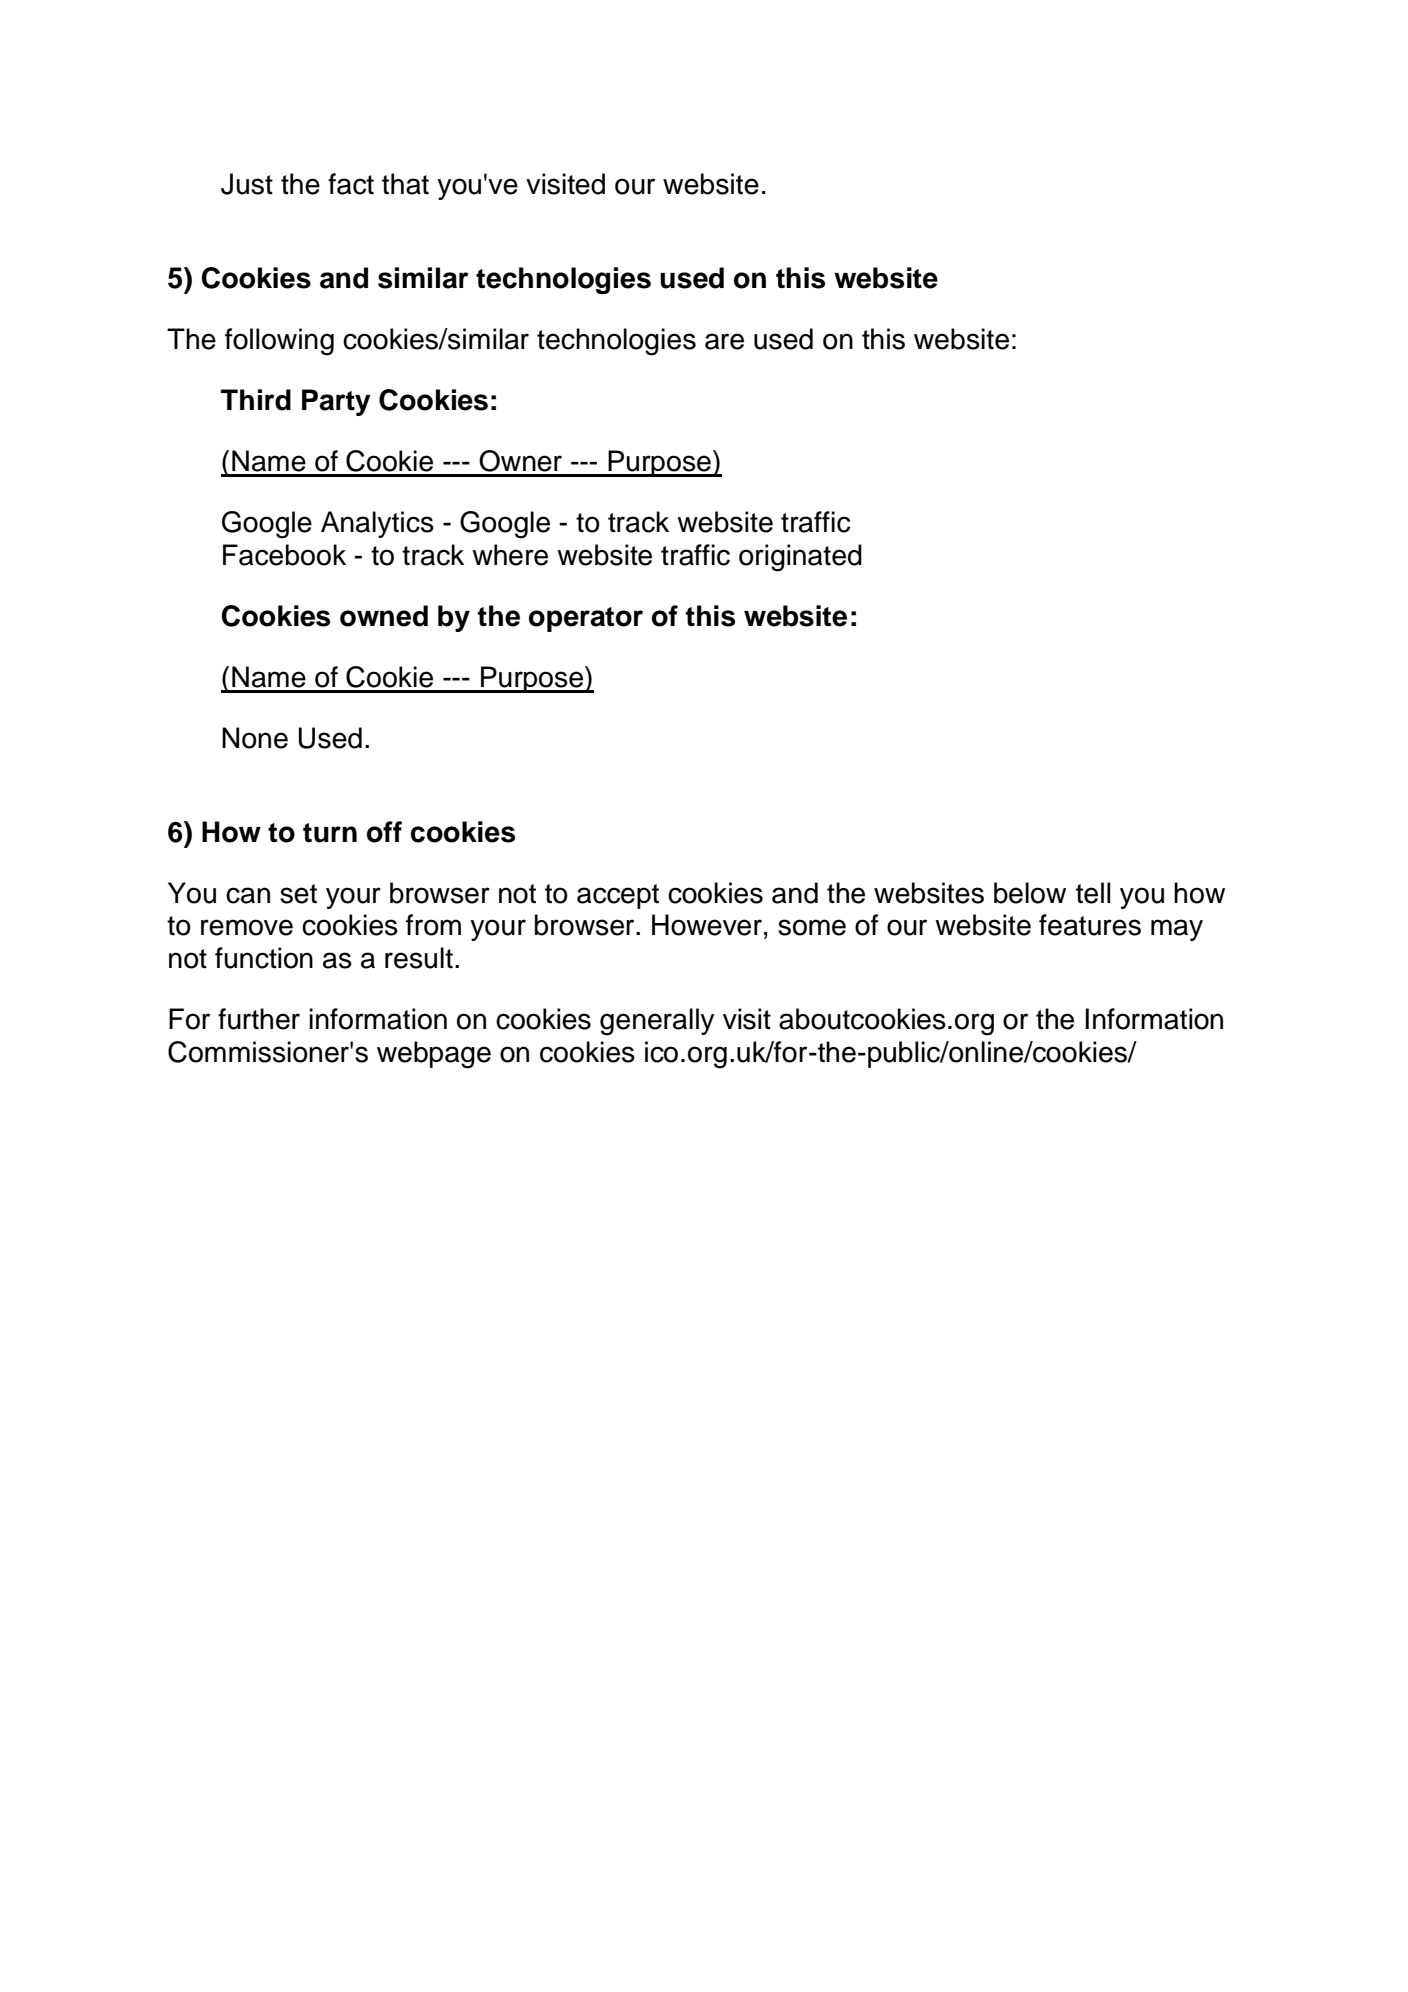 The height and width of the screenshot is (1992, 1408). What do you see at coordinates (351, 184) in the screenshot?
I see `fact` at bounding box center [351, 184].
